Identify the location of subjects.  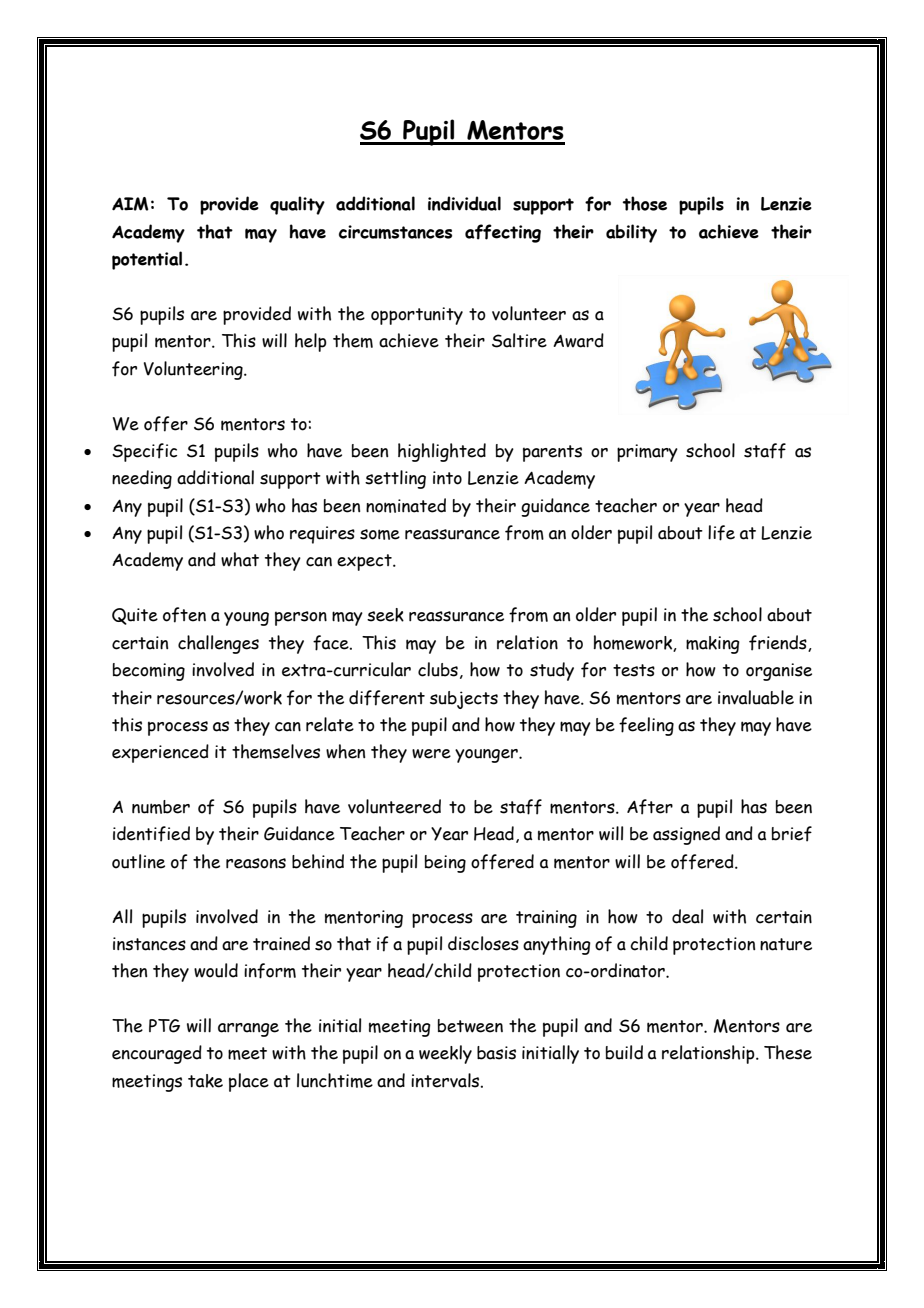
(464, 700).
